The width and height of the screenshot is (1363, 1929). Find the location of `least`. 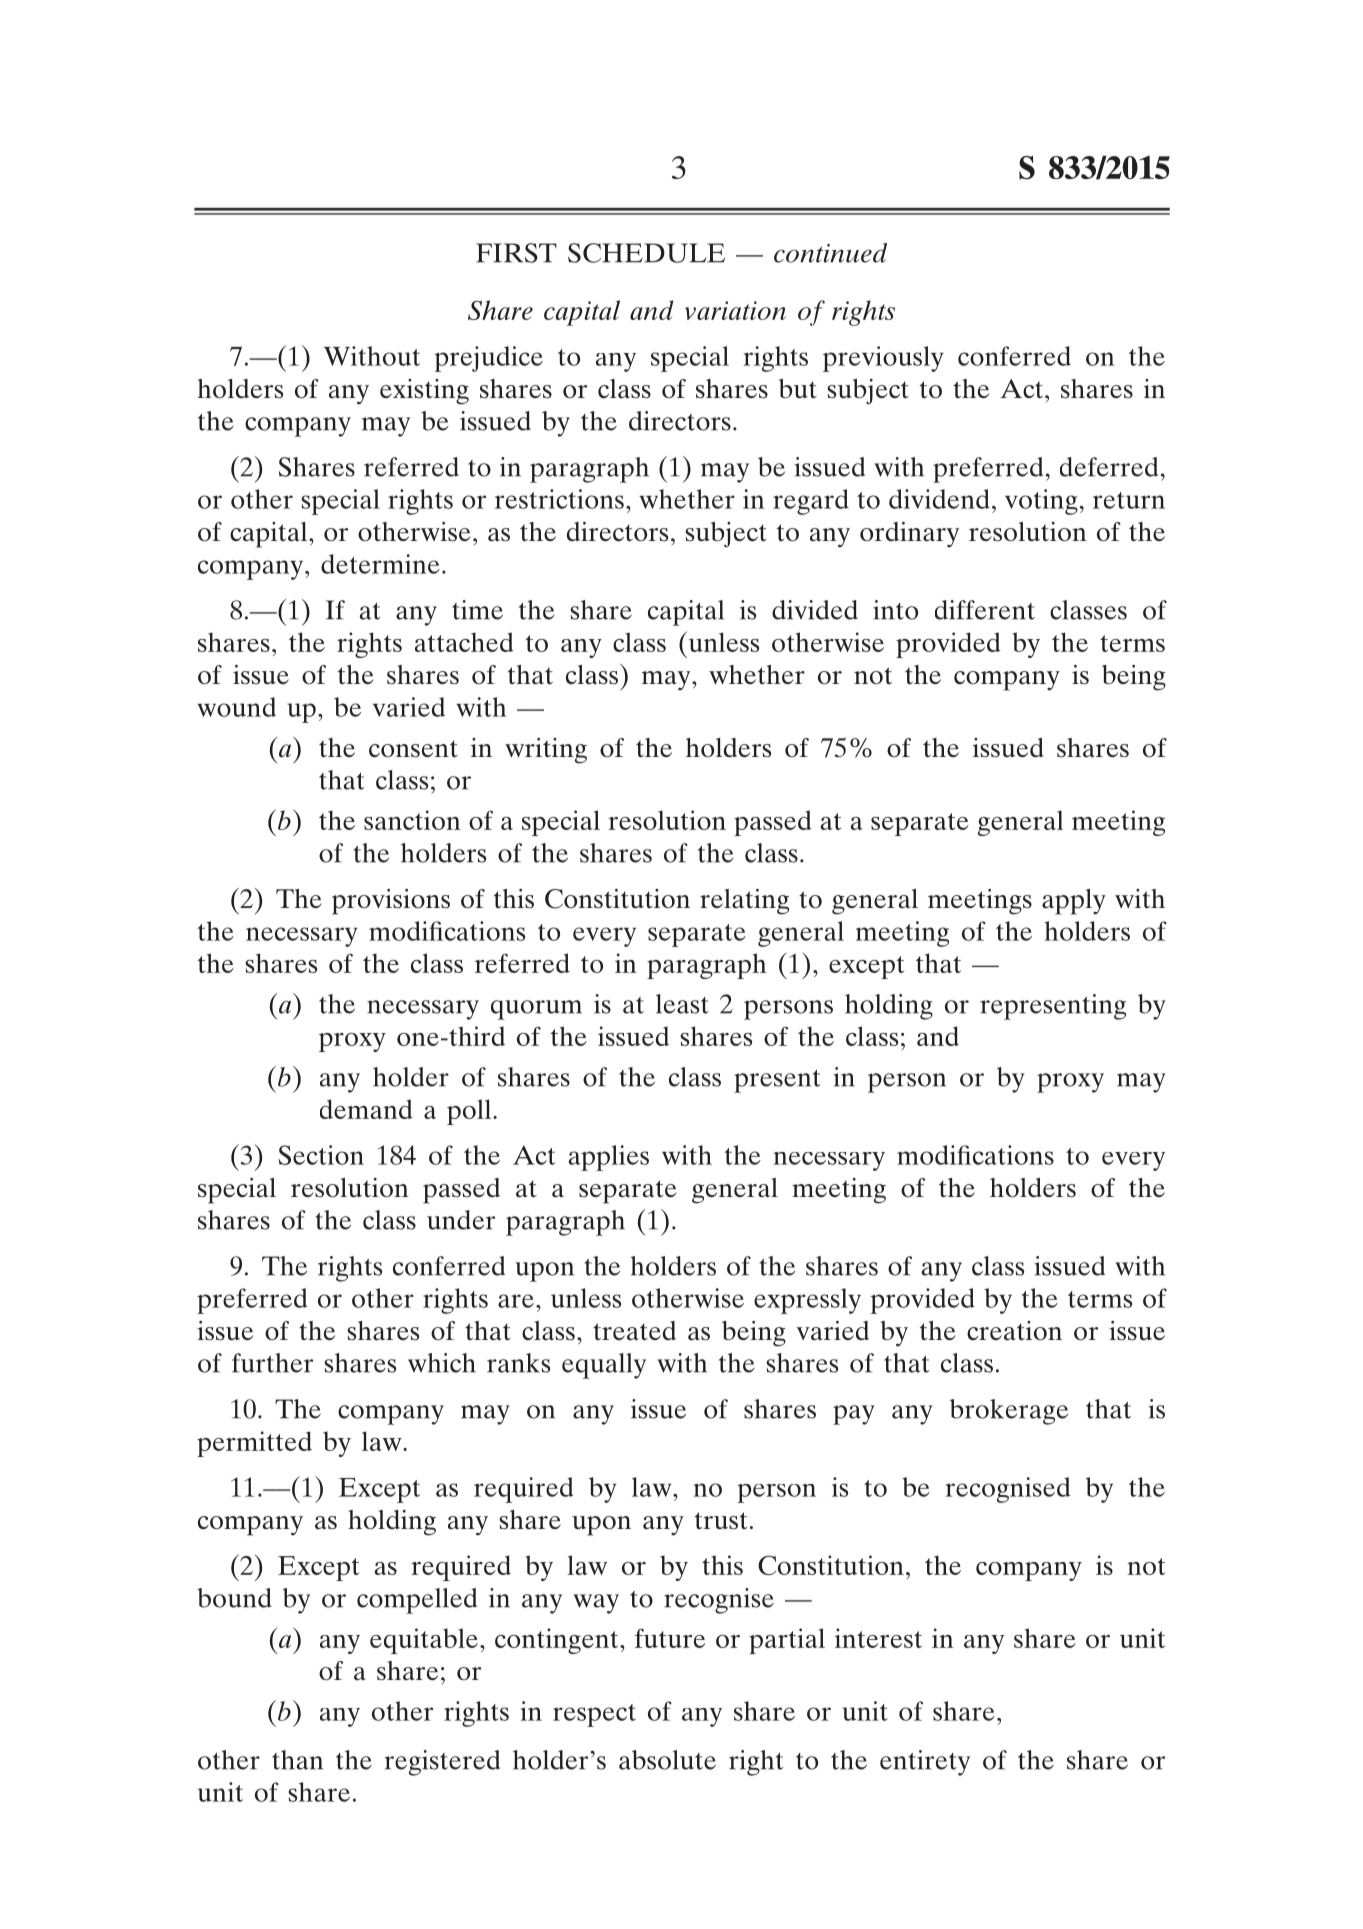

least is located at coordinates (682, 1004).
